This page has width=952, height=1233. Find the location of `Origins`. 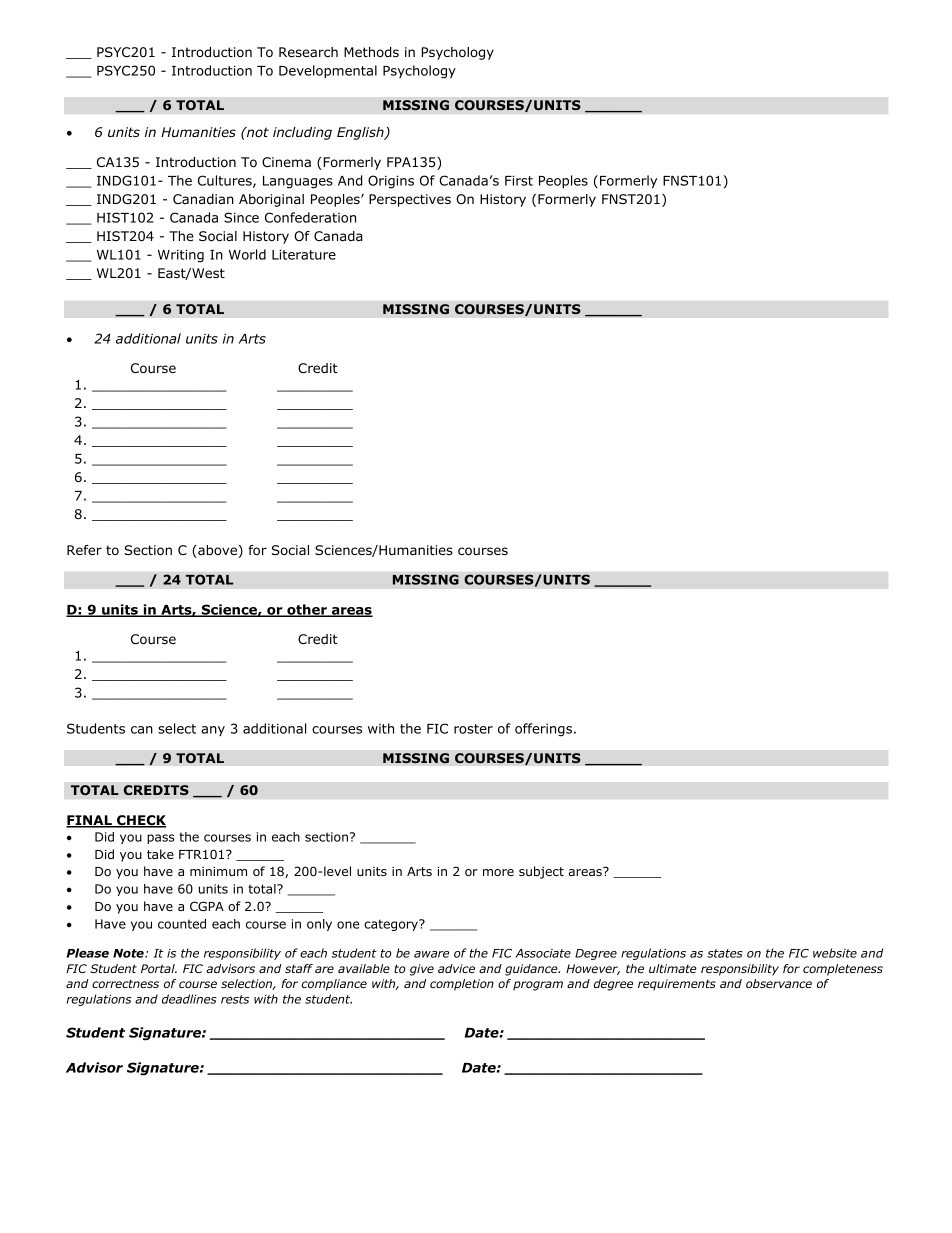

Origins is located at coordinates (391, 182).
